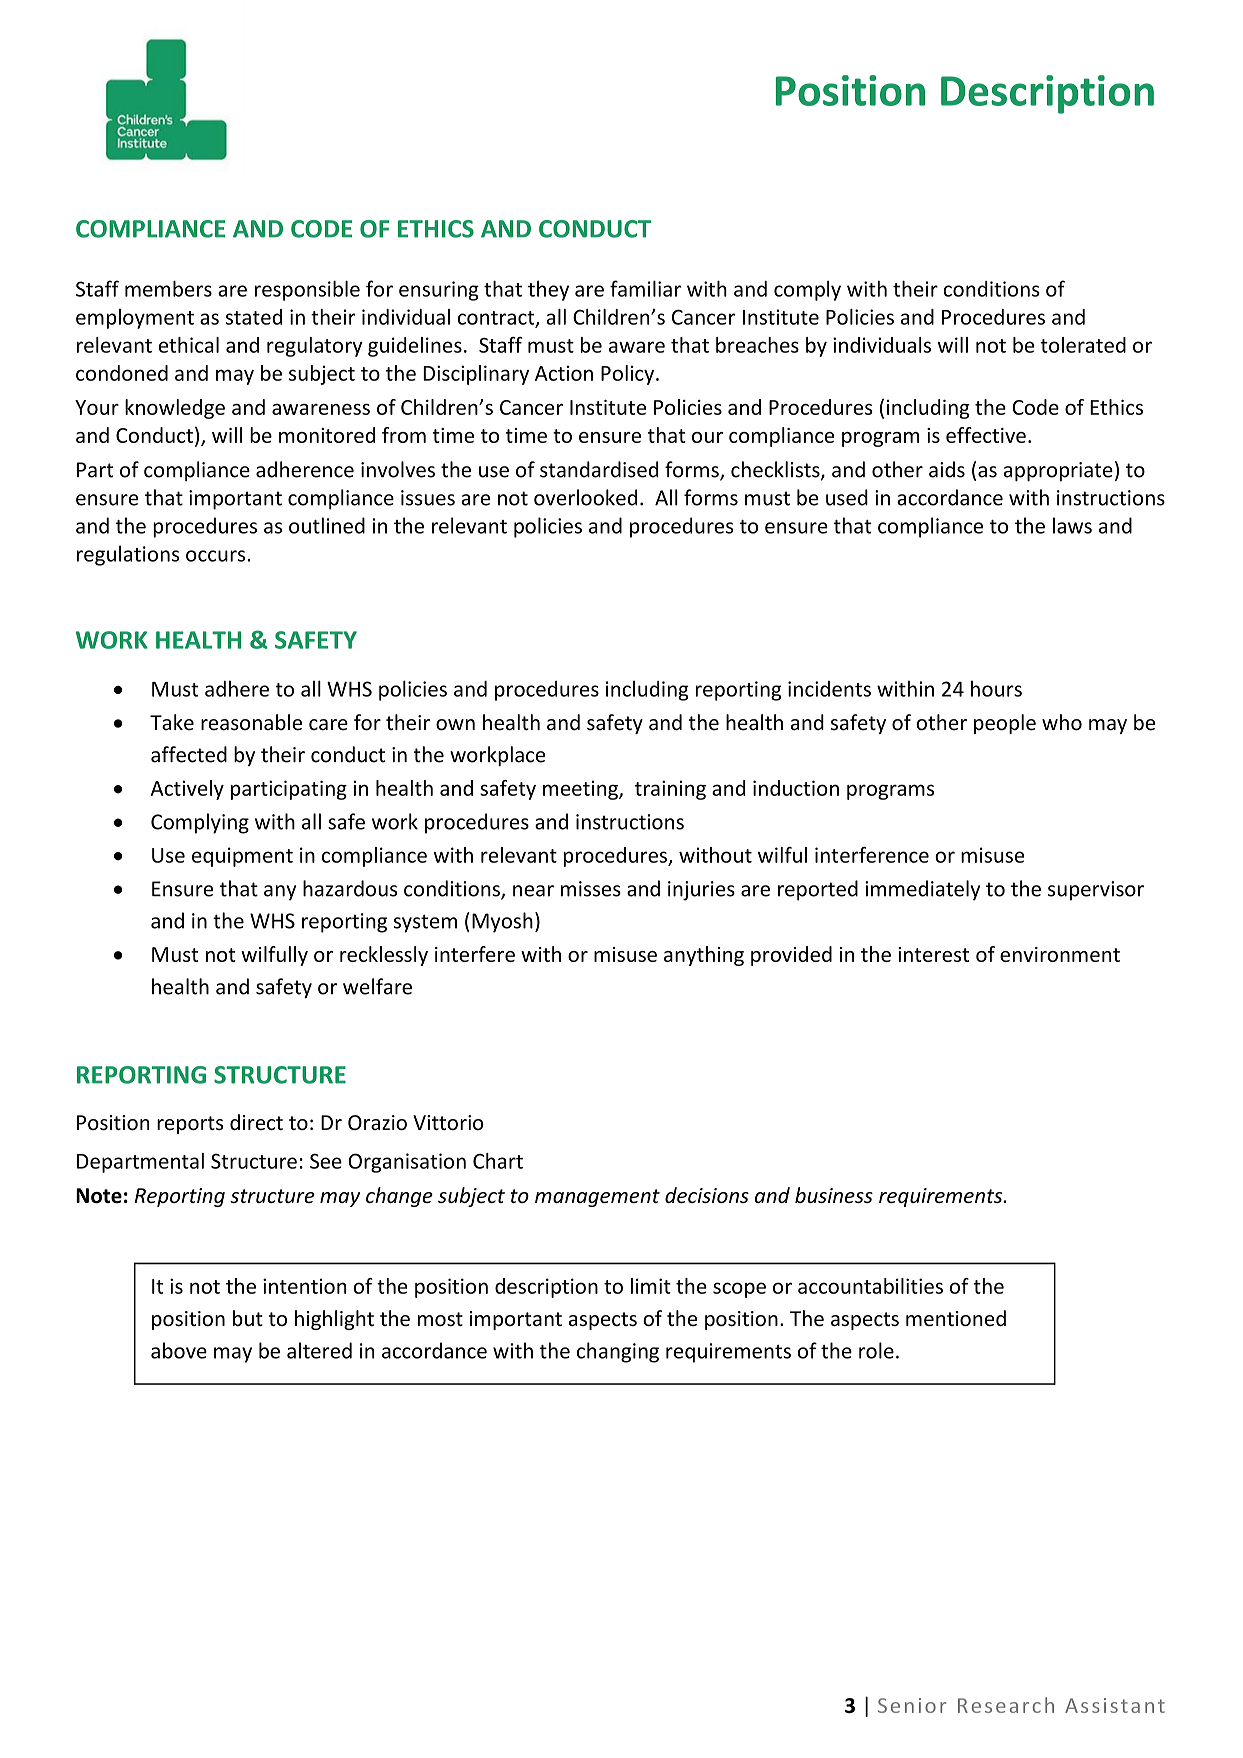 This page has height=1758, width=1243. What do you see at coordinates (187, 790) in the page?
I see `Actively` at bounding box center [187, 790].
